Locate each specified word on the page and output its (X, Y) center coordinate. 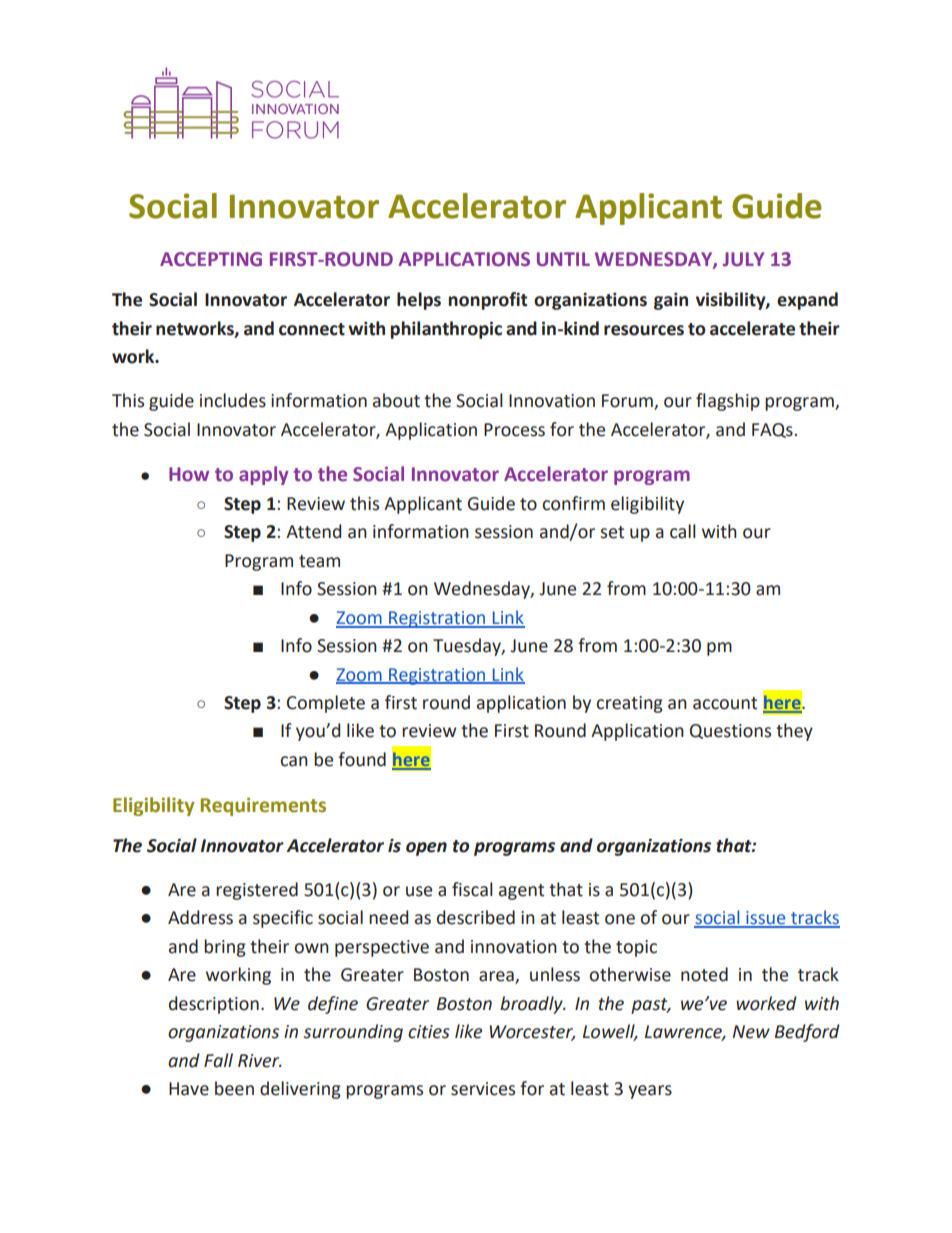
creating (630, 704)
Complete (326, 704)
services (483, 1089)
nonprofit (488, 301)
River (260, 1061)
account (725, 703)
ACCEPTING (211, 259)
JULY (743, 259)
